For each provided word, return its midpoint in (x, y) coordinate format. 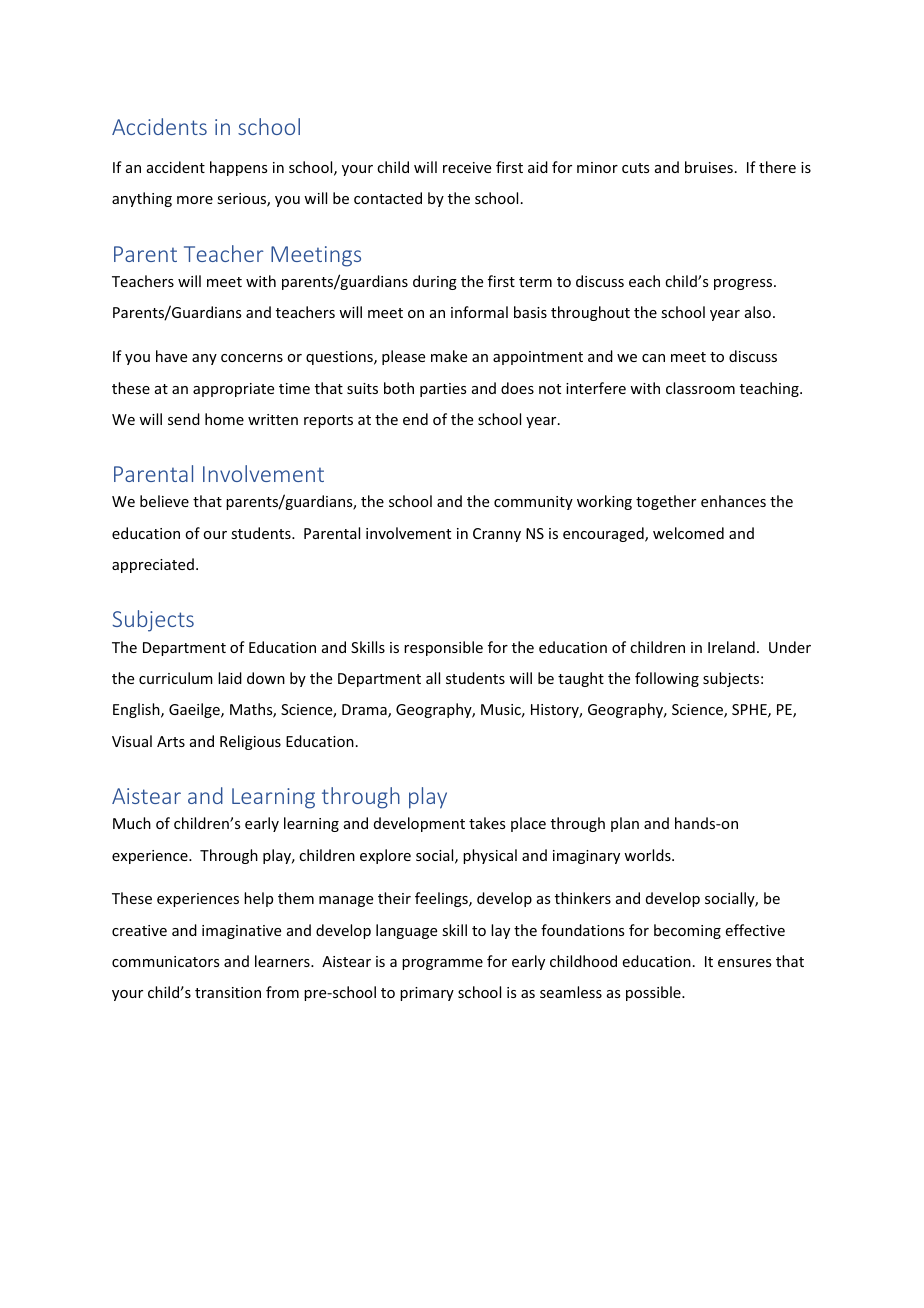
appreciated (153, 565)
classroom (700, 388)
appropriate (233, 390)
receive (467, 167)
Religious (250, 742)
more (195, 200)
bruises (709, 167)
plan (625, 824)
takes (487, 823)
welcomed (688, 533)
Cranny (497, 535)
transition (228, 992)
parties (443, 390)
